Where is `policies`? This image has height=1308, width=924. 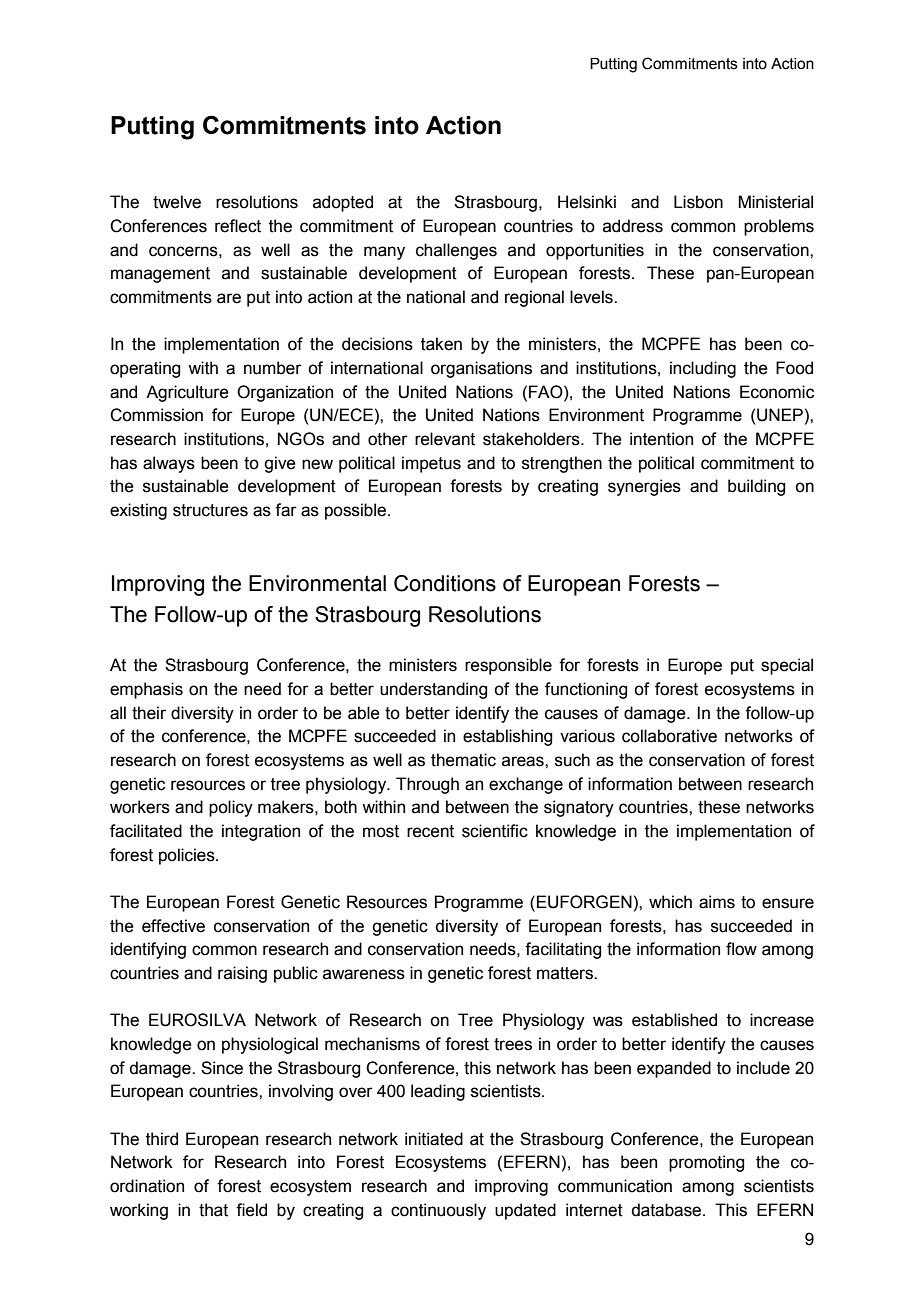
policies is located at coordinates (188, 856).
